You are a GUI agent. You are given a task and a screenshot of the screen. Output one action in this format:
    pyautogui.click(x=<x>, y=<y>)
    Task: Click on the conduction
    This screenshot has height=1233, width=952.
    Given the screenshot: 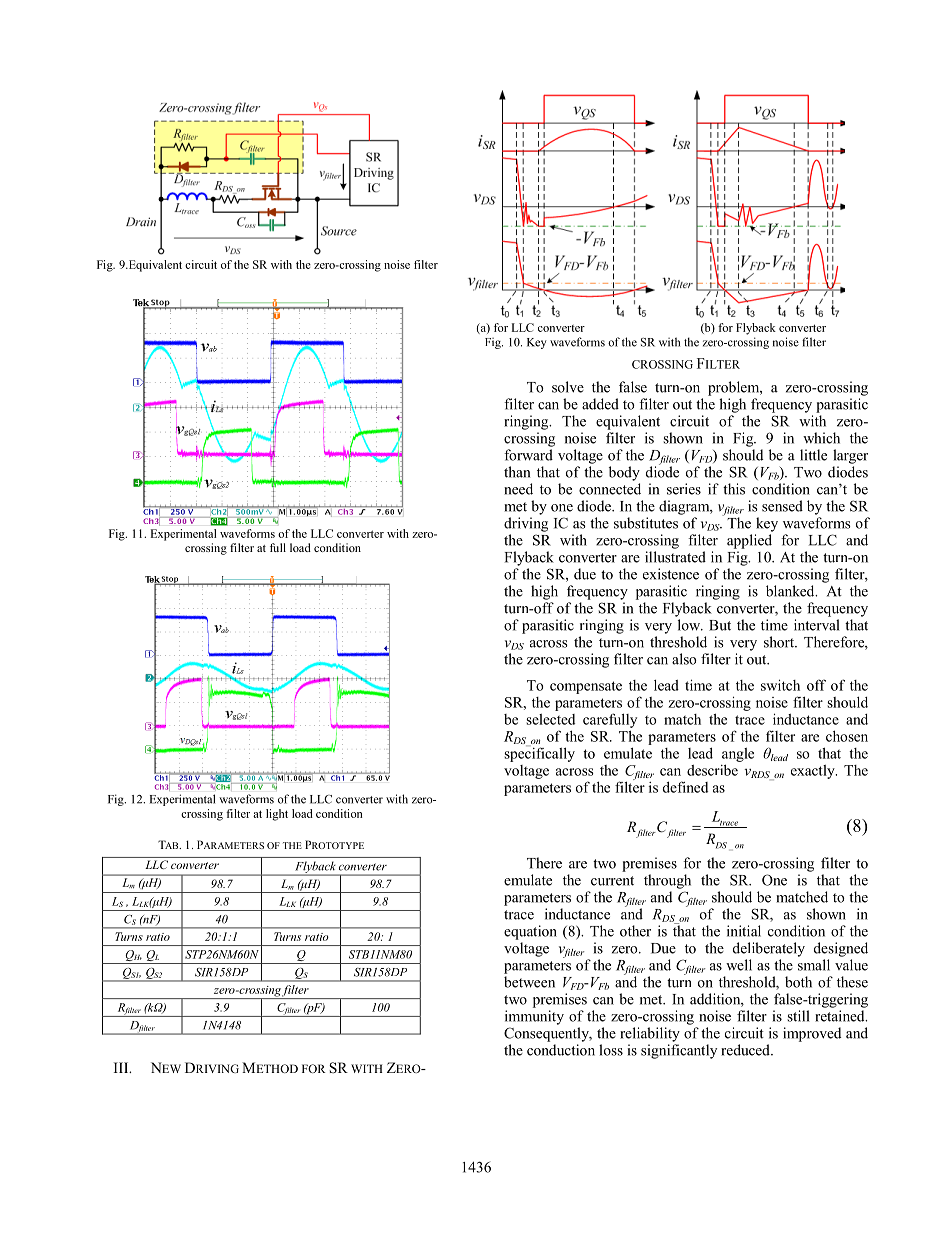 What is the action you would take?
    pyautogui.click(x=561, y=1050)
